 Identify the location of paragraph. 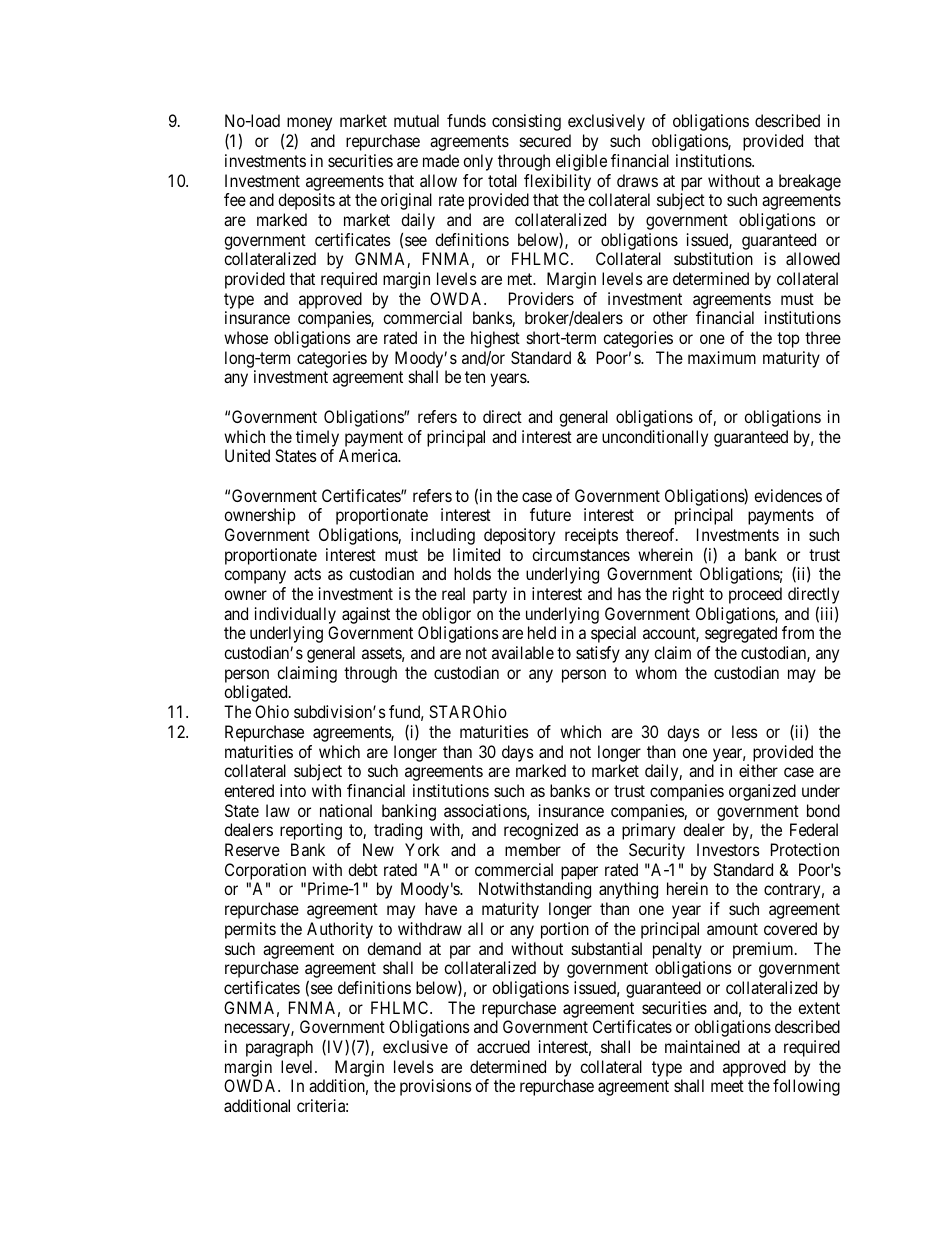
(279, 1048).
